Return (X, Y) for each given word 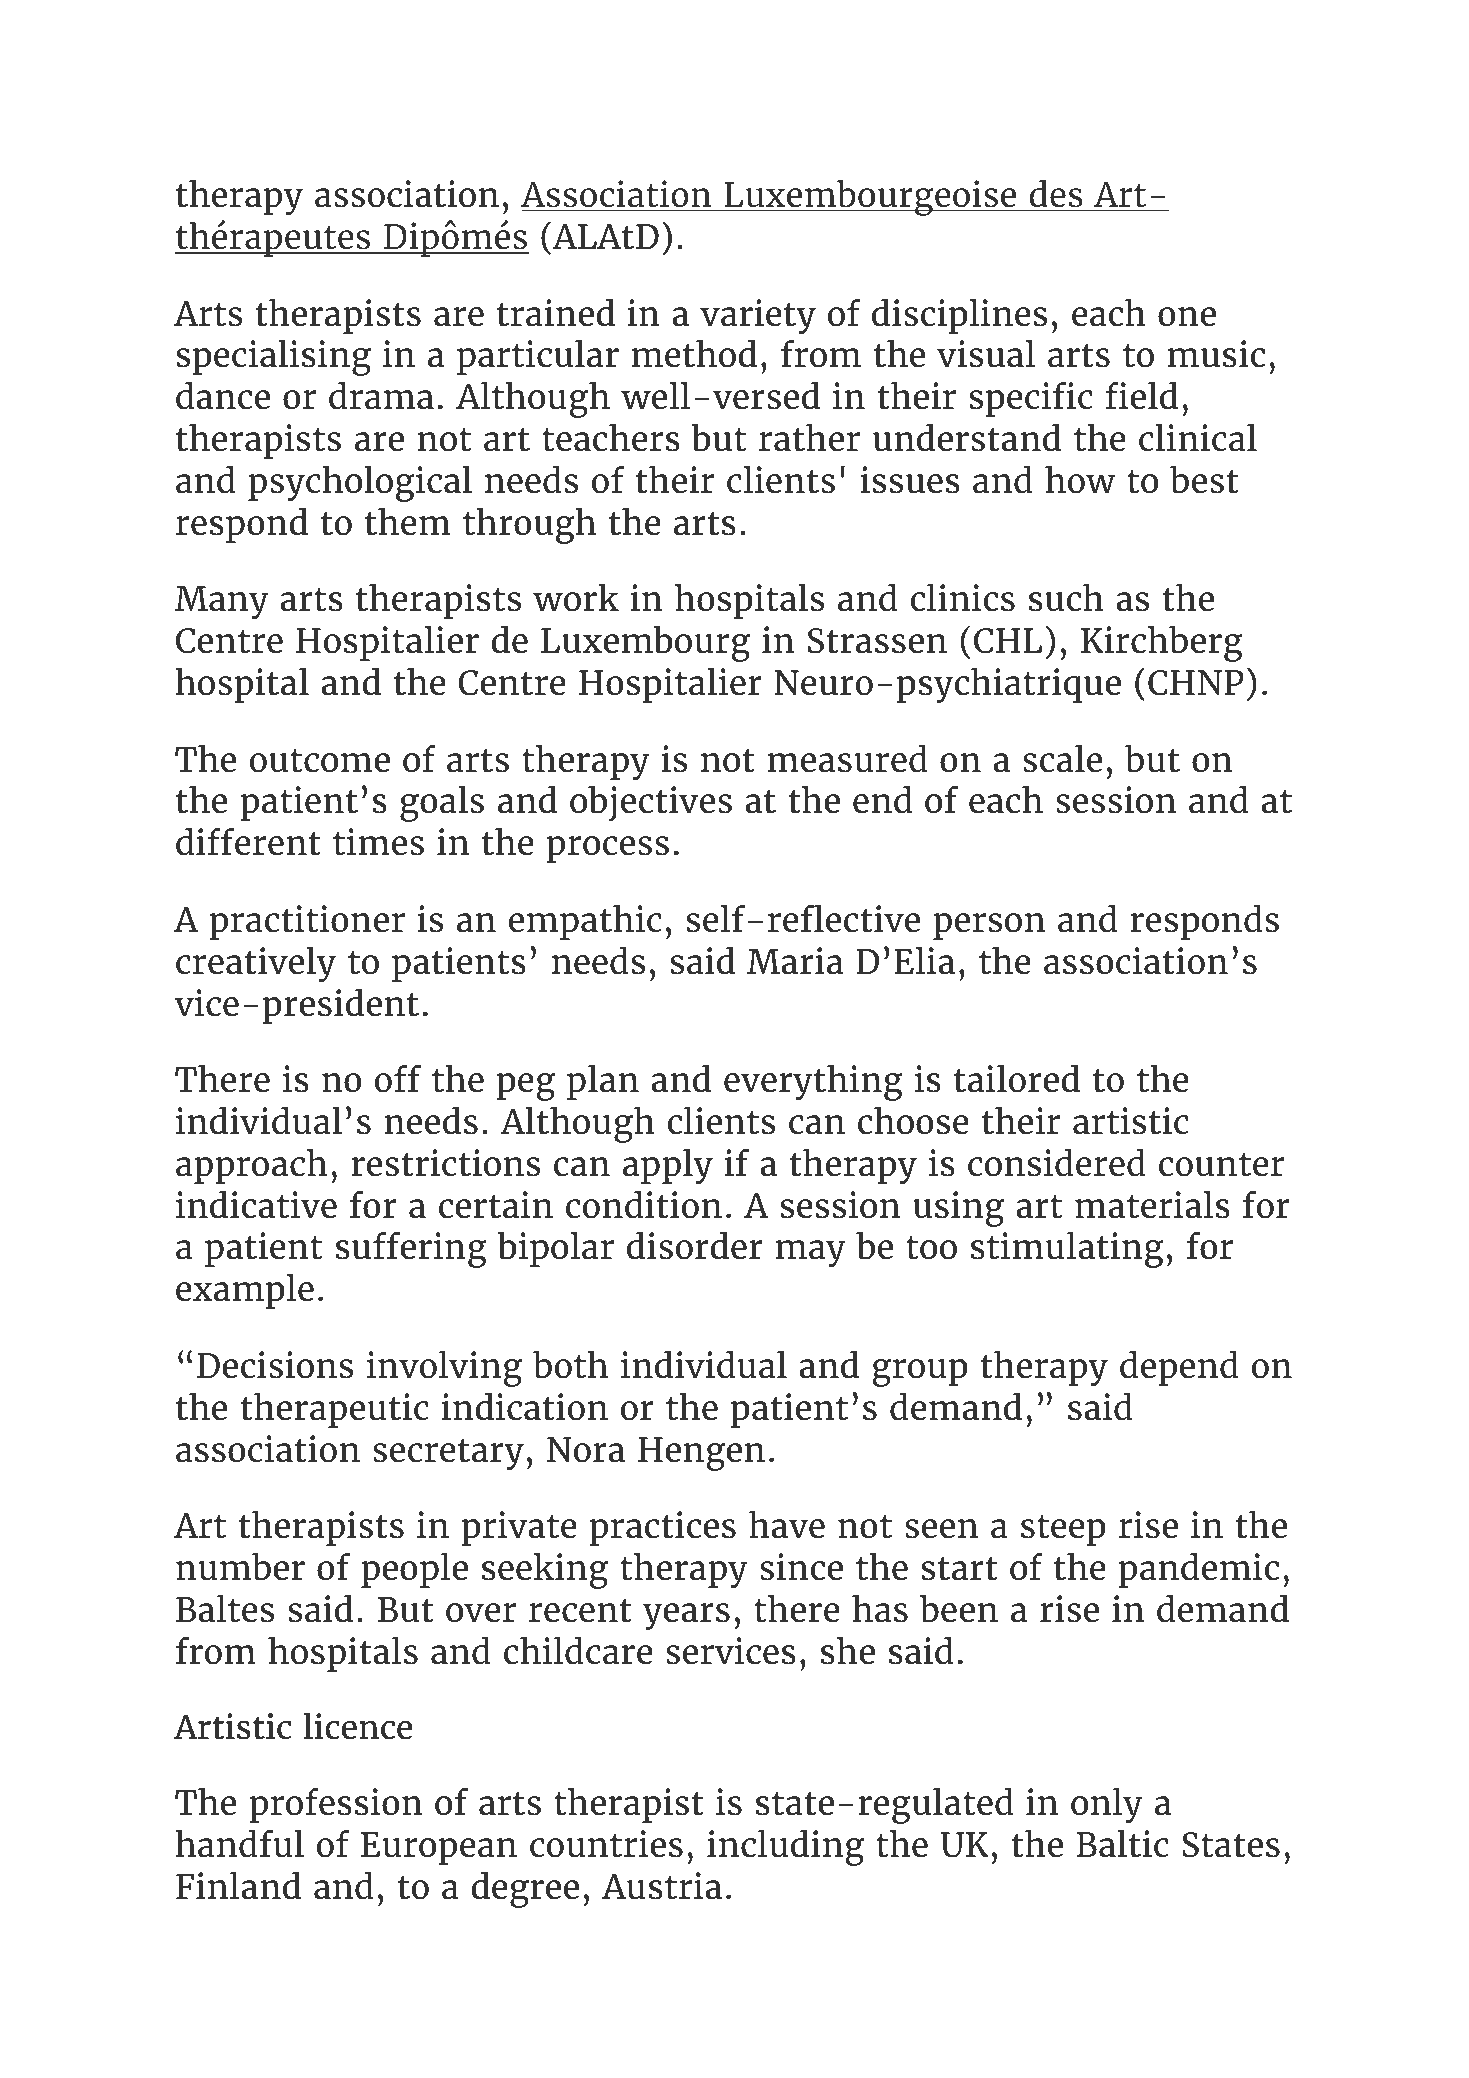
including (785, 1848)
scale (1062, 759)
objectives (651, 803)
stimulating (1067, 1250)
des (1056, 195)
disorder (695, 1246)
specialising (274, 358)
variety (758, 317)
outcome (319, 761)
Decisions (275, 1365)
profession (336, 1805)
